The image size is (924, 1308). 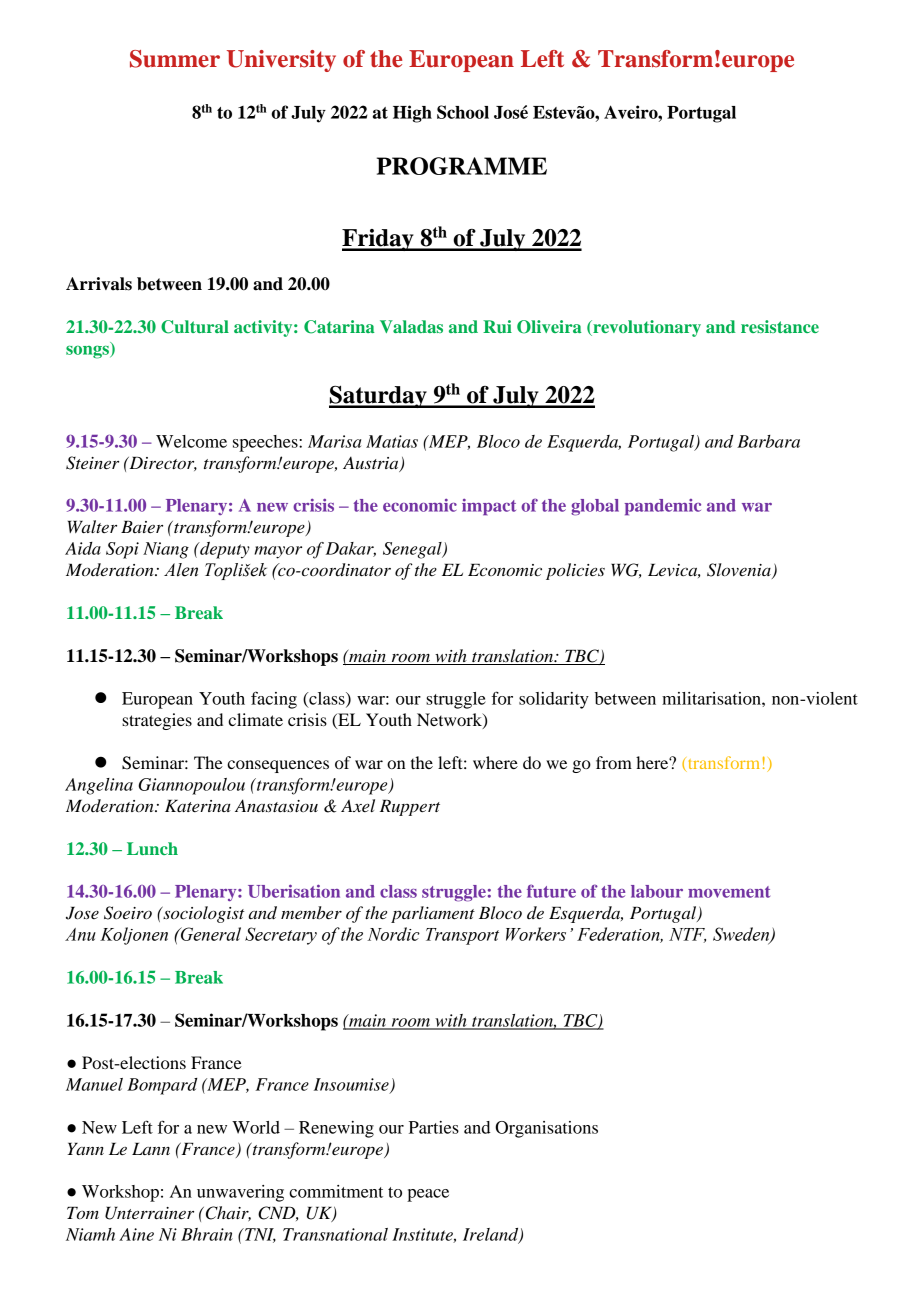 What do you see at coordinates (142, 527) in the image?
I see `Baier` at bounding box center [142, 527].
